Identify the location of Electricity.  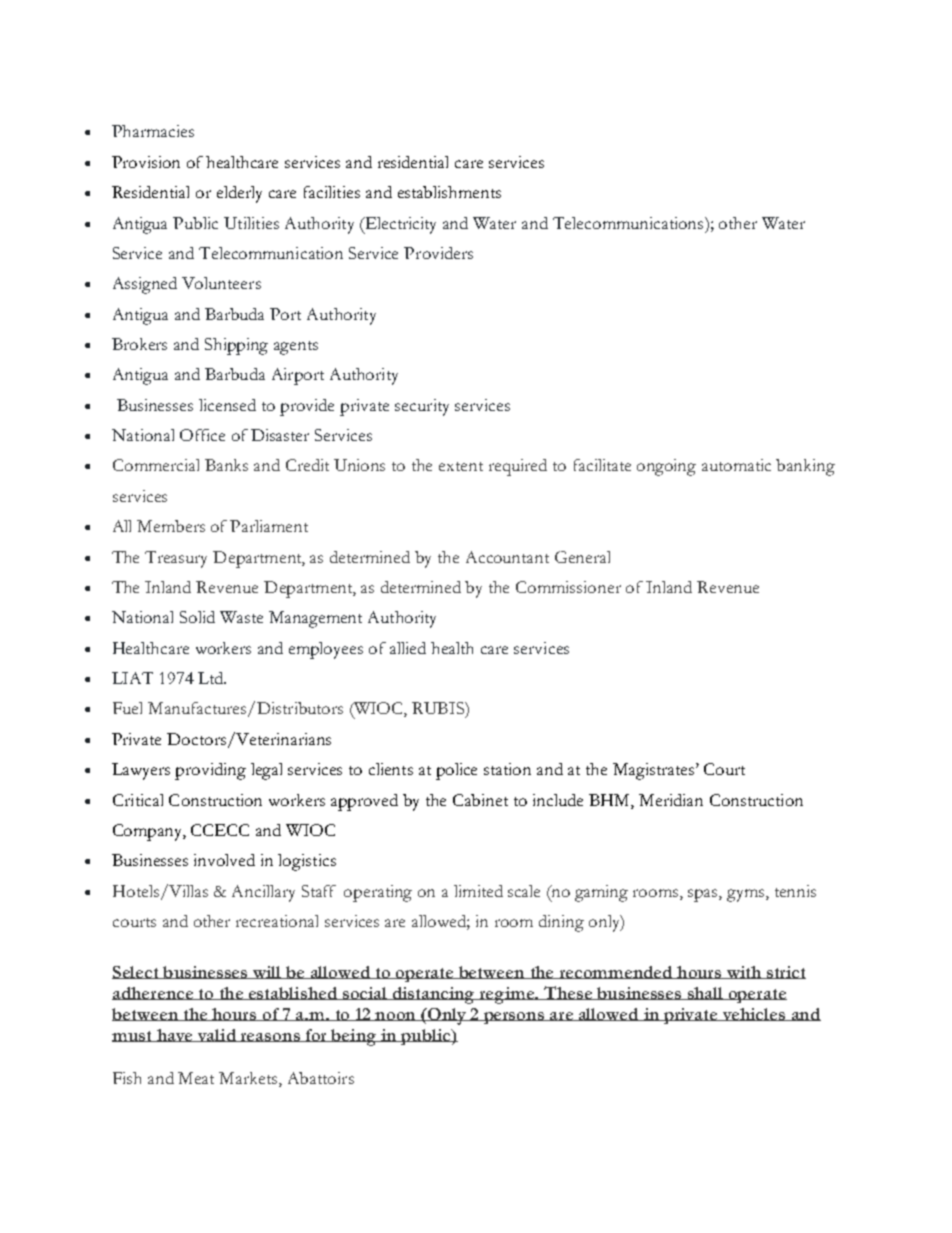
(399, 225).
